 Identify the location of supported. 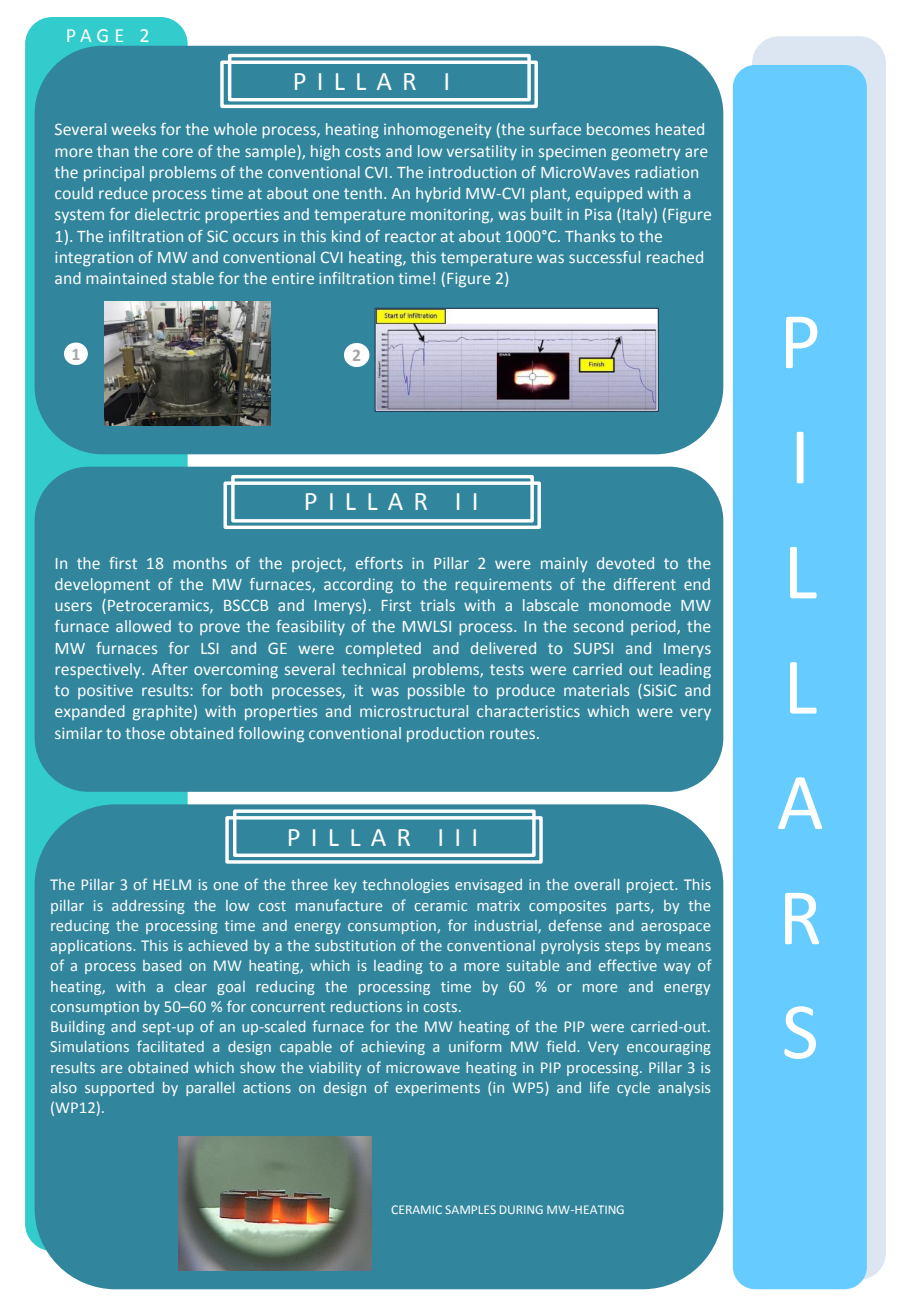
(119, 1089).
